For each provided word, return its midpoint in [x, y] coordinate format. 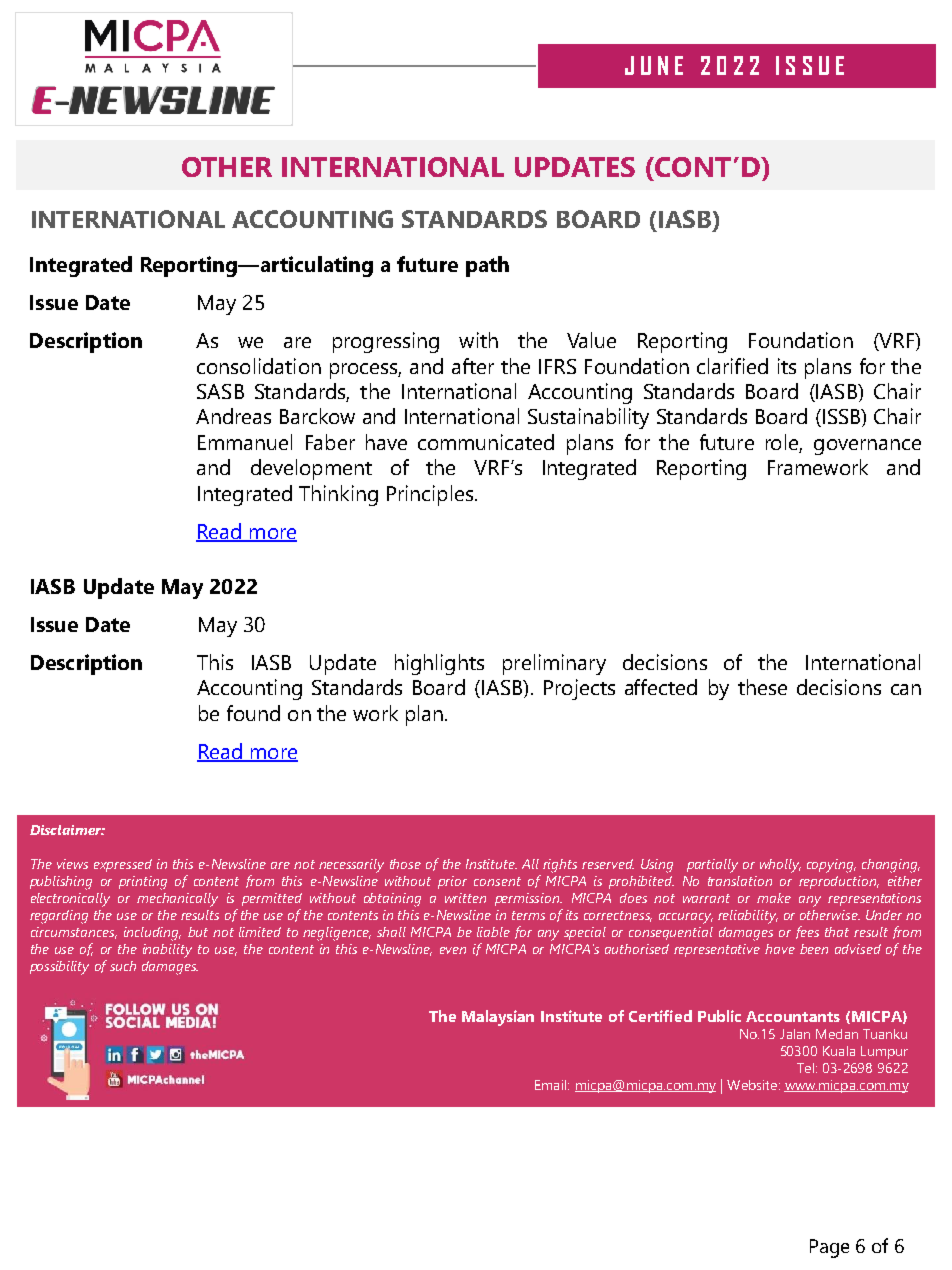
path [487, 266]
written [465, 898]
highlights [439, 664]
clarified [732, 366]
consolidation [259, 366]
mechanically [177, 900]
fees [807, 932]
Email [552, 1085]
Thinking [338, 495]
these [762, 687]
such [123, 966]
